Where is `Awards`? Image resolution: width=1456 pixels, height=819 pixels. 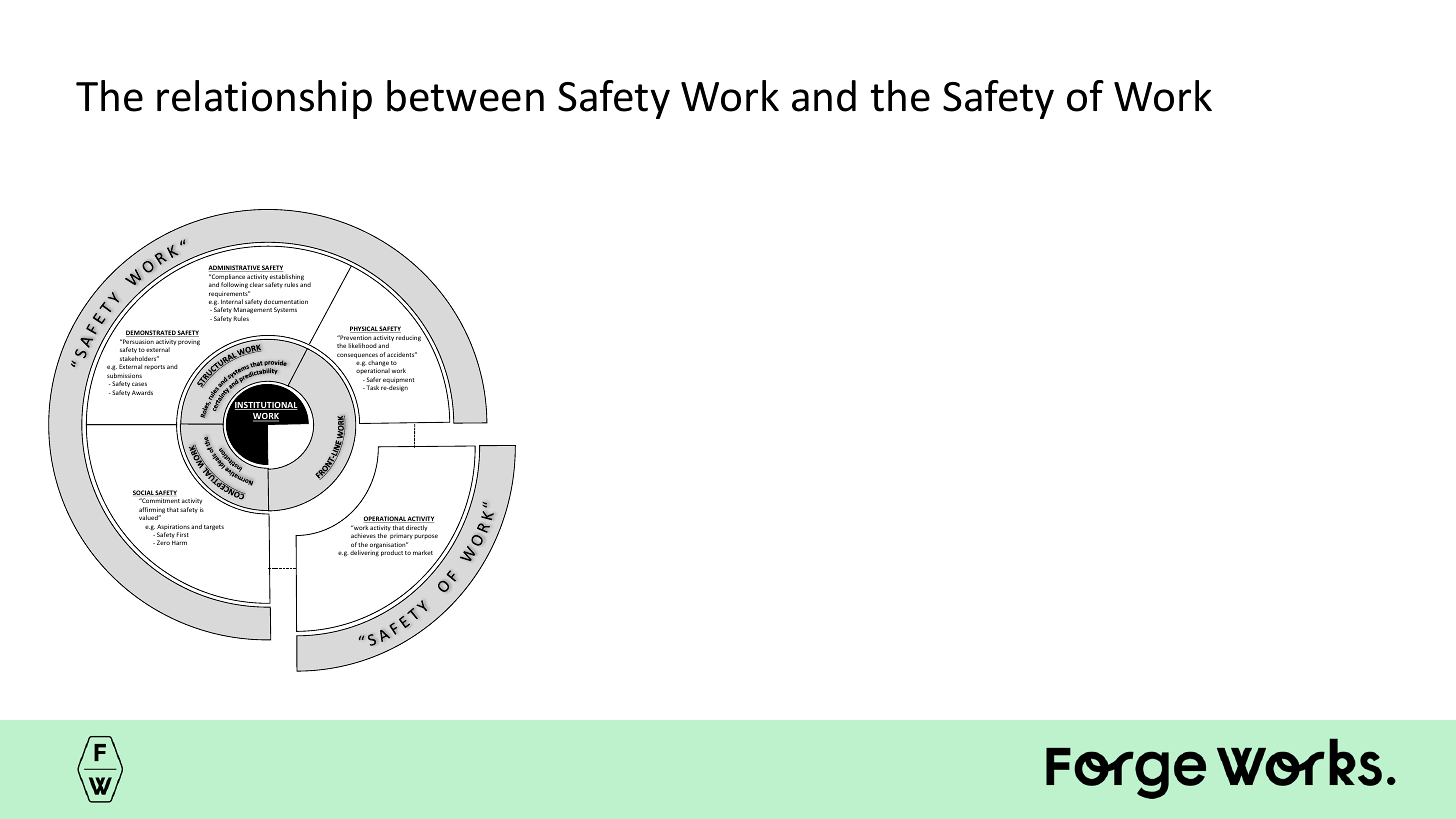
Awards is located at coordinates (142, 392).
